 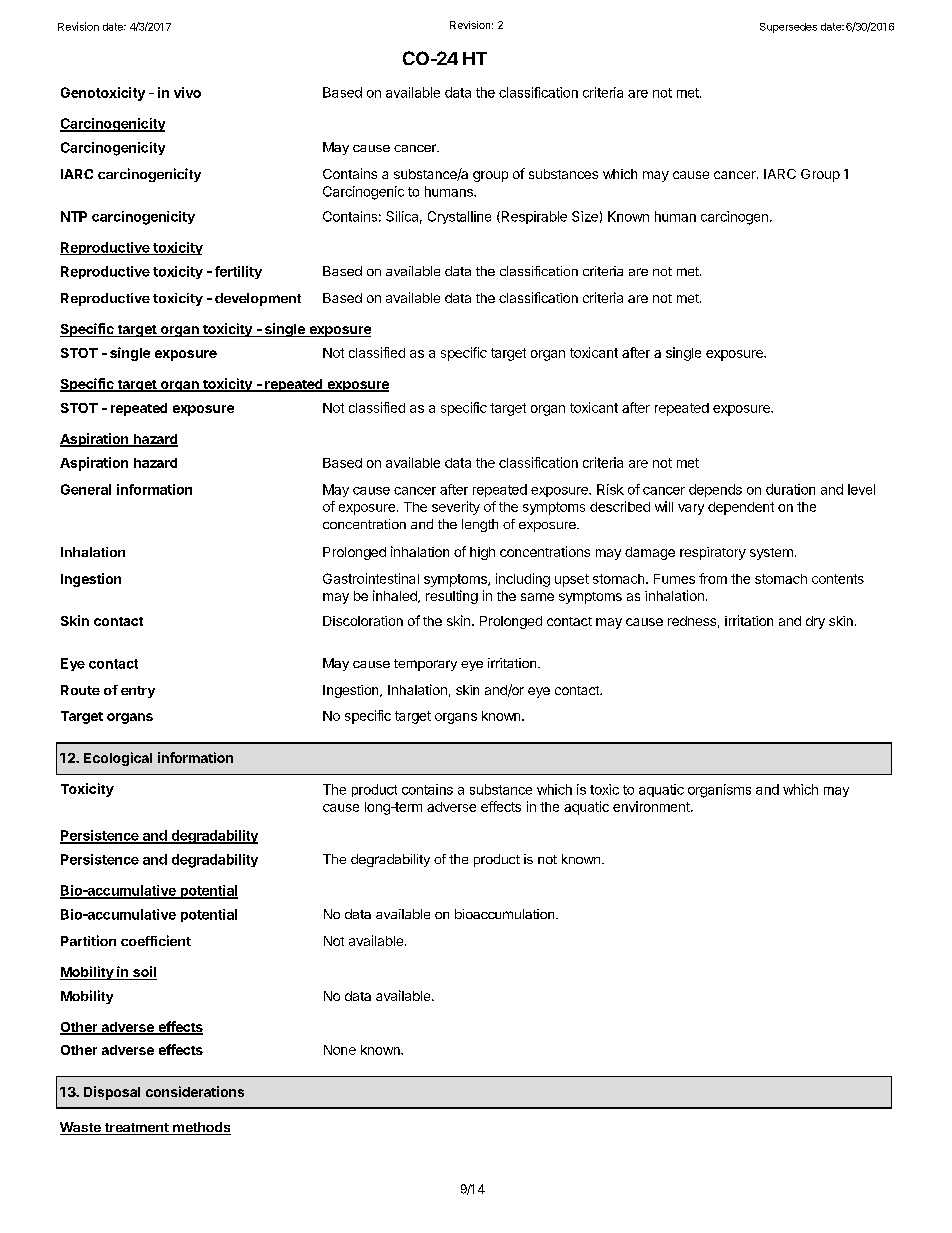 What do you see at coordinates (452, 597) in the screenshot?
I see `resulting` at bounding box center [452, 597].
